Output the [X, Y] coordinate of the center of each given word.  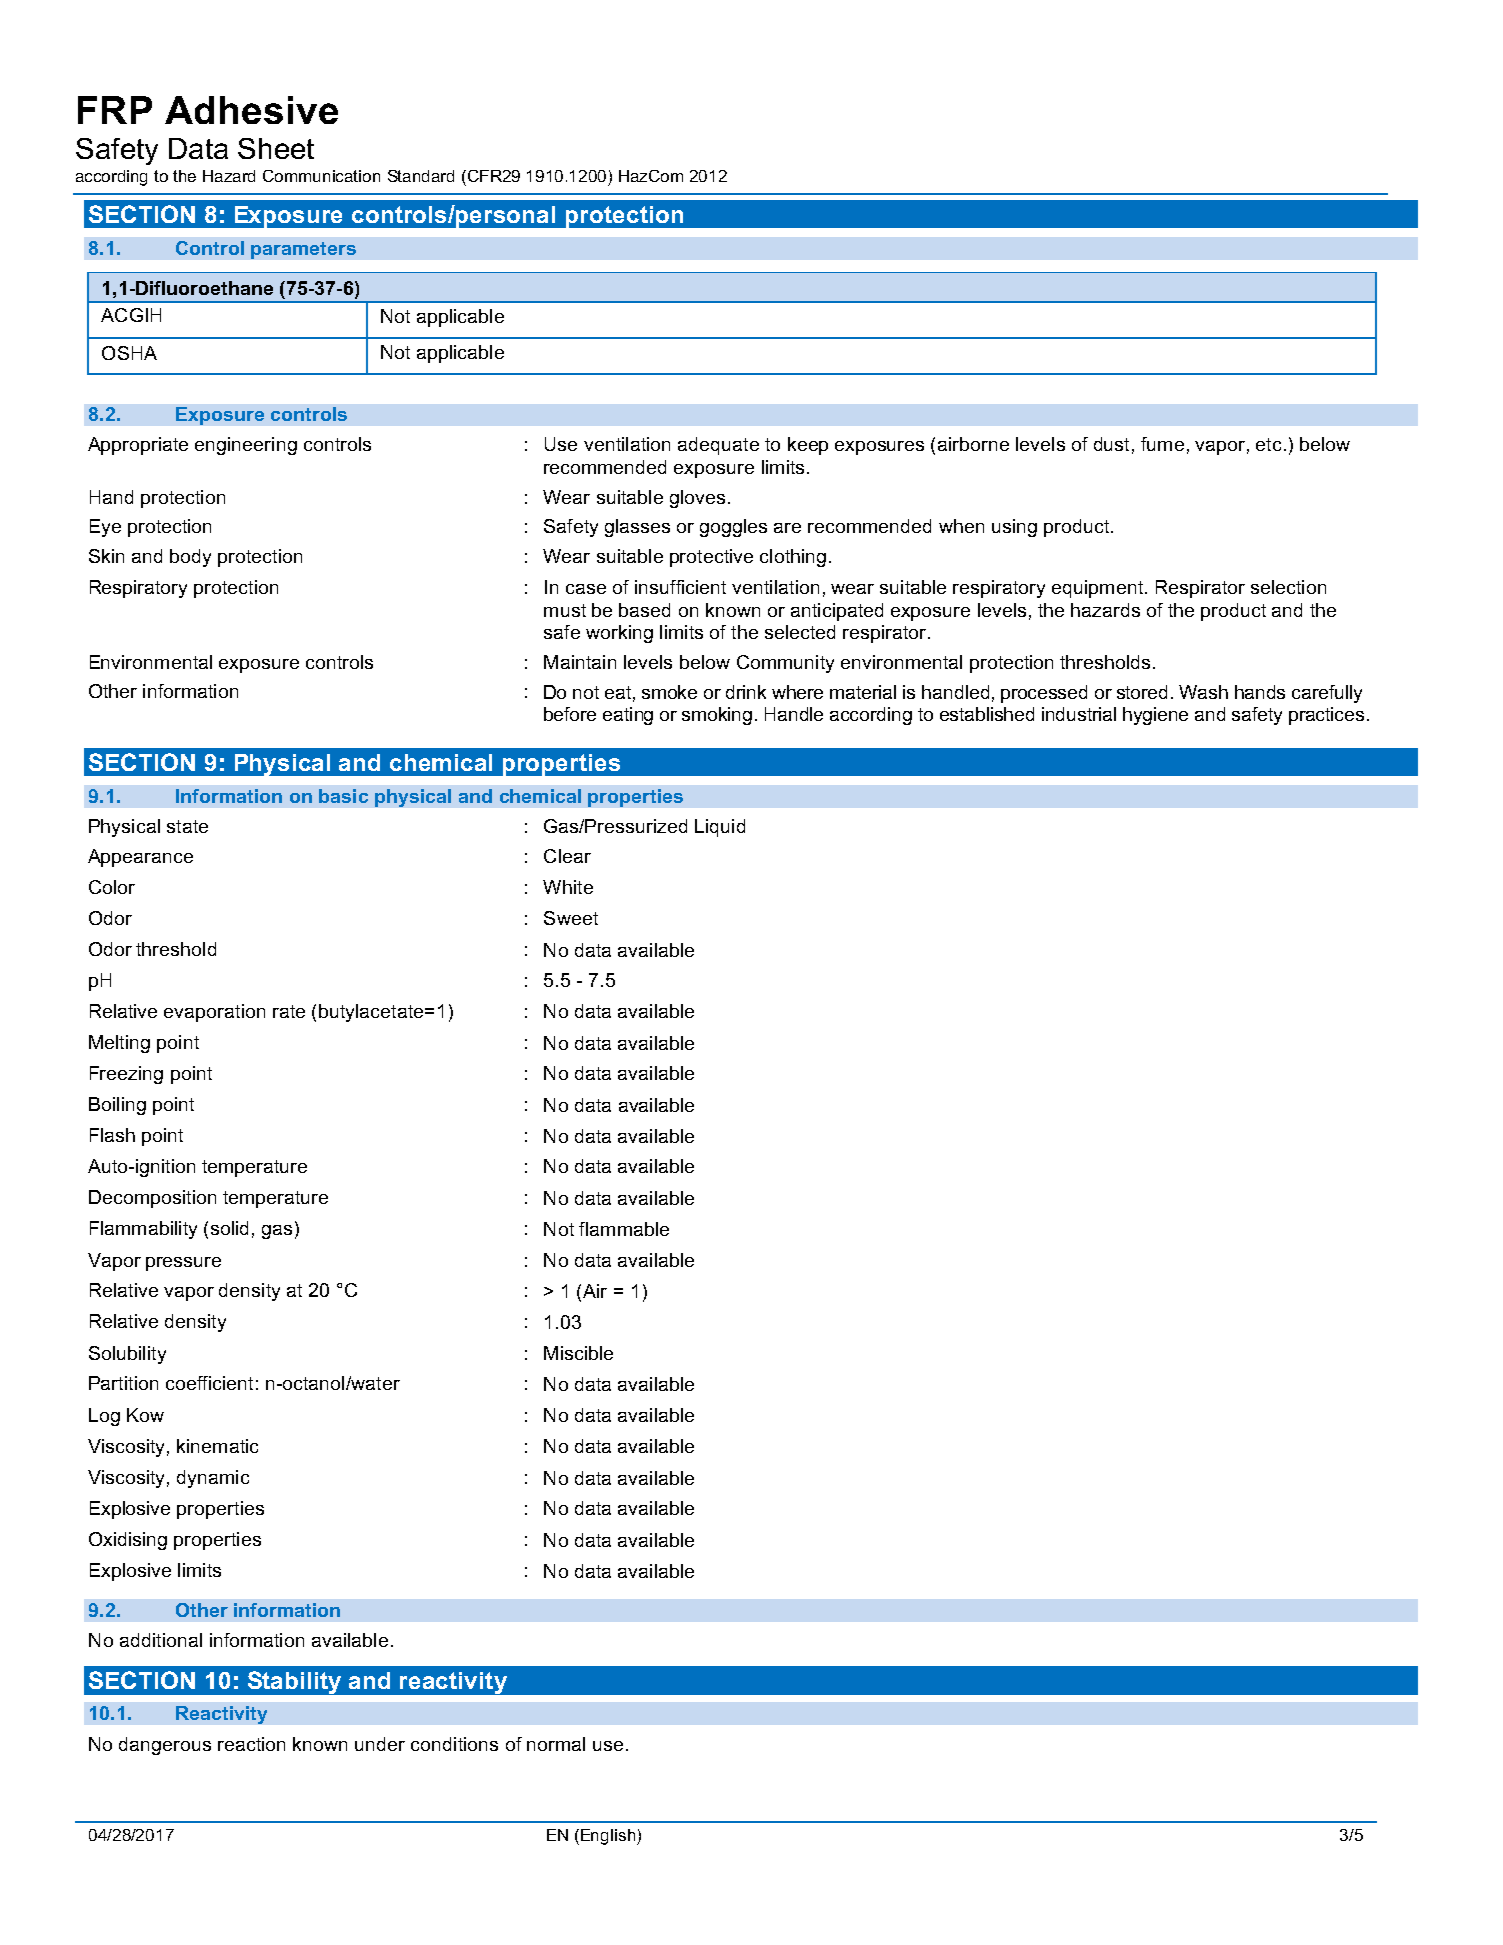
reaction [251, 1744]
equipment [1097, 589]
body [190, 558]
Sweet [571, 918]
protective [711, 558]
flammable [624, 1229]
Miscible [578, 1353]
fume [1162, 444]
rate [289, 1011]
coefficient [209, 1383]
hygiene [1155, 716]
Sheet [276, 148]
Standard [421, 176]
